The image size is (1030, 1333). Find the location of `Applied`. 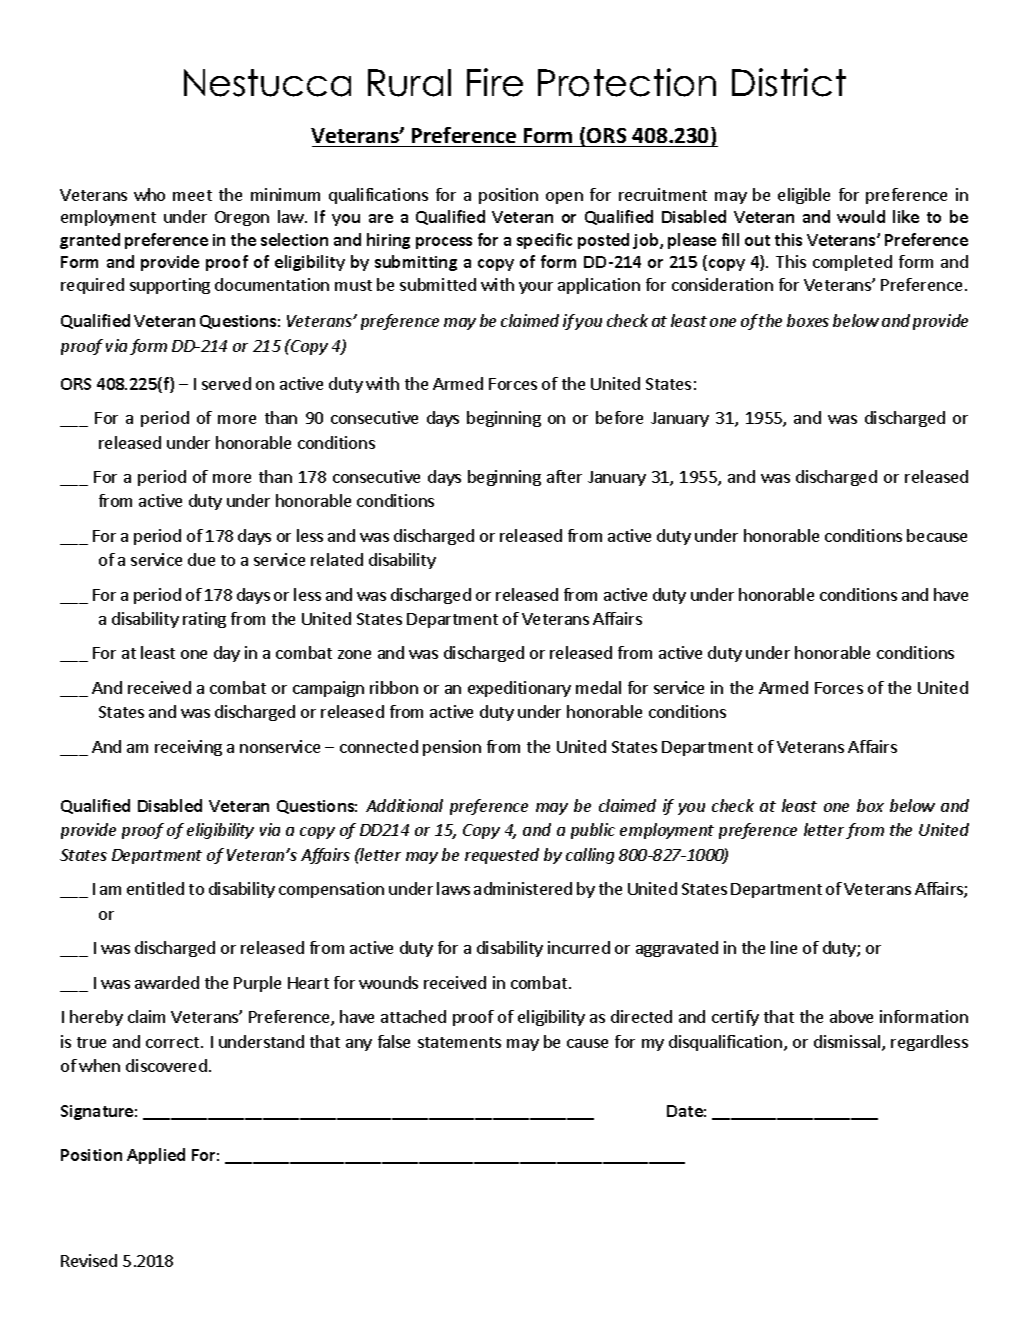

Applied is located at coordinates (156, 1156).
